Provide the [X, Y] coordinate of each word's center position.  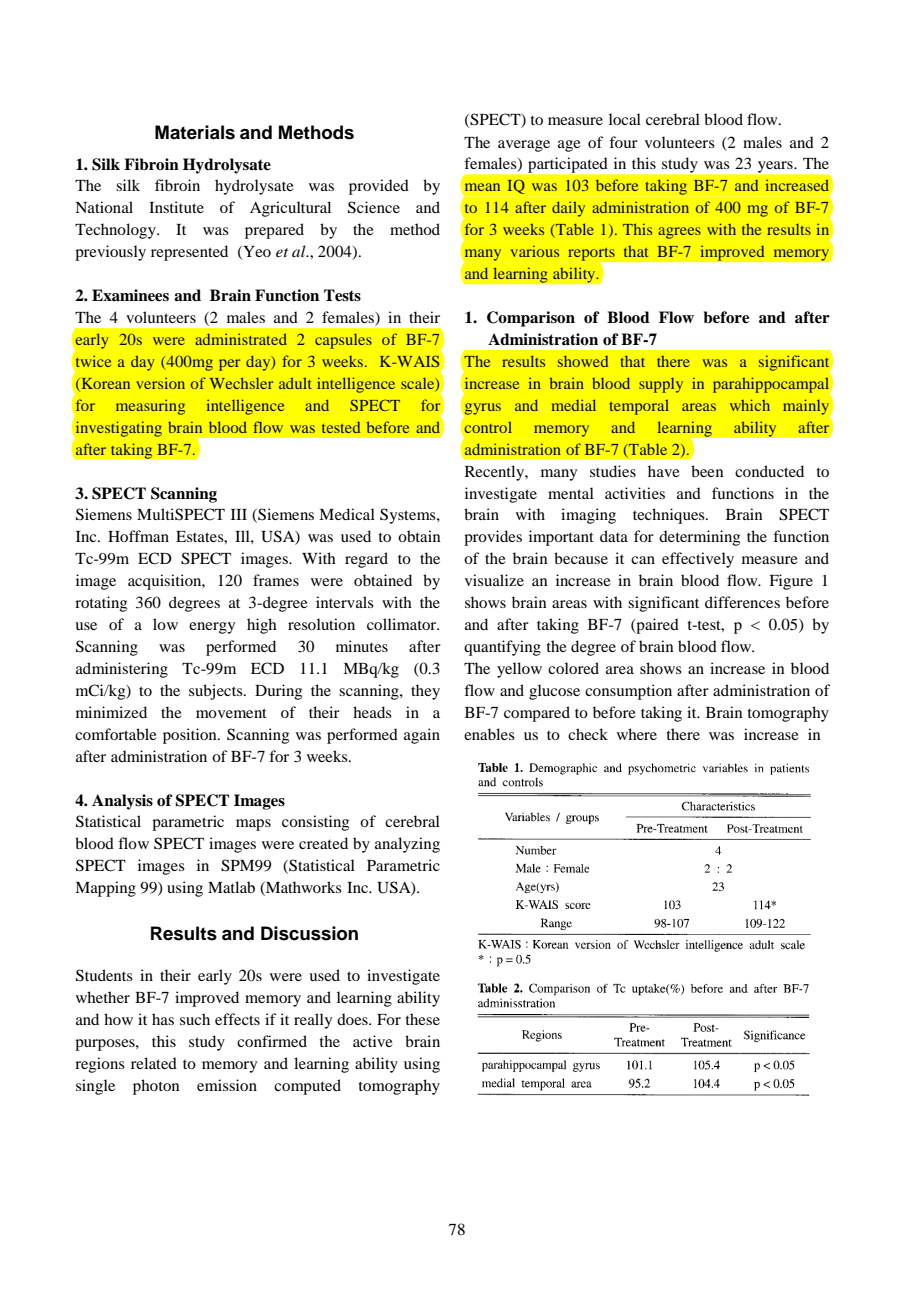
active [373, 1041]
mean [482, 187]
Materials [195, 132]
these [423, 1019]
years [776, 167]
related [154, 1063]
